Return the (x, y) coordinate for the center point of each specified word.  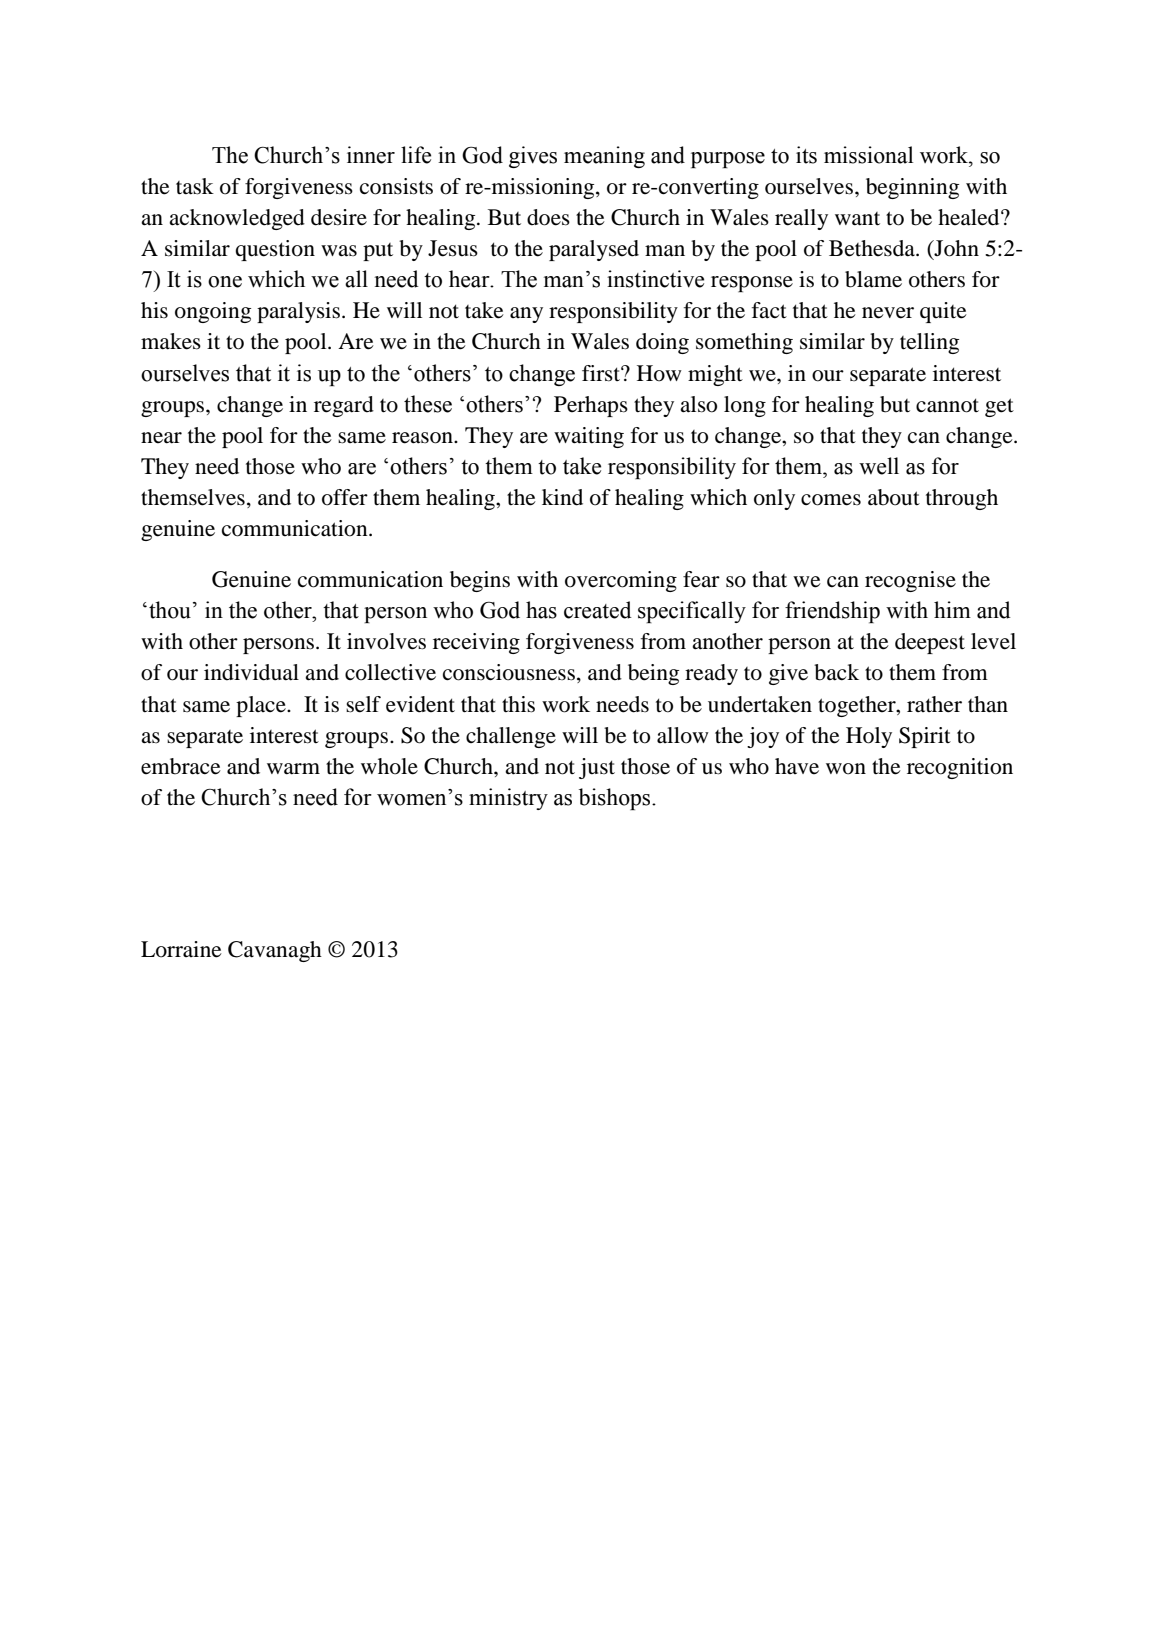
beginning (912, 188)
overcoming (621, 581)
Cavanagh (275, 951)
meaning (604, 157)
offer (345, 497)
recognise (910, 581)
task (195, 186)
